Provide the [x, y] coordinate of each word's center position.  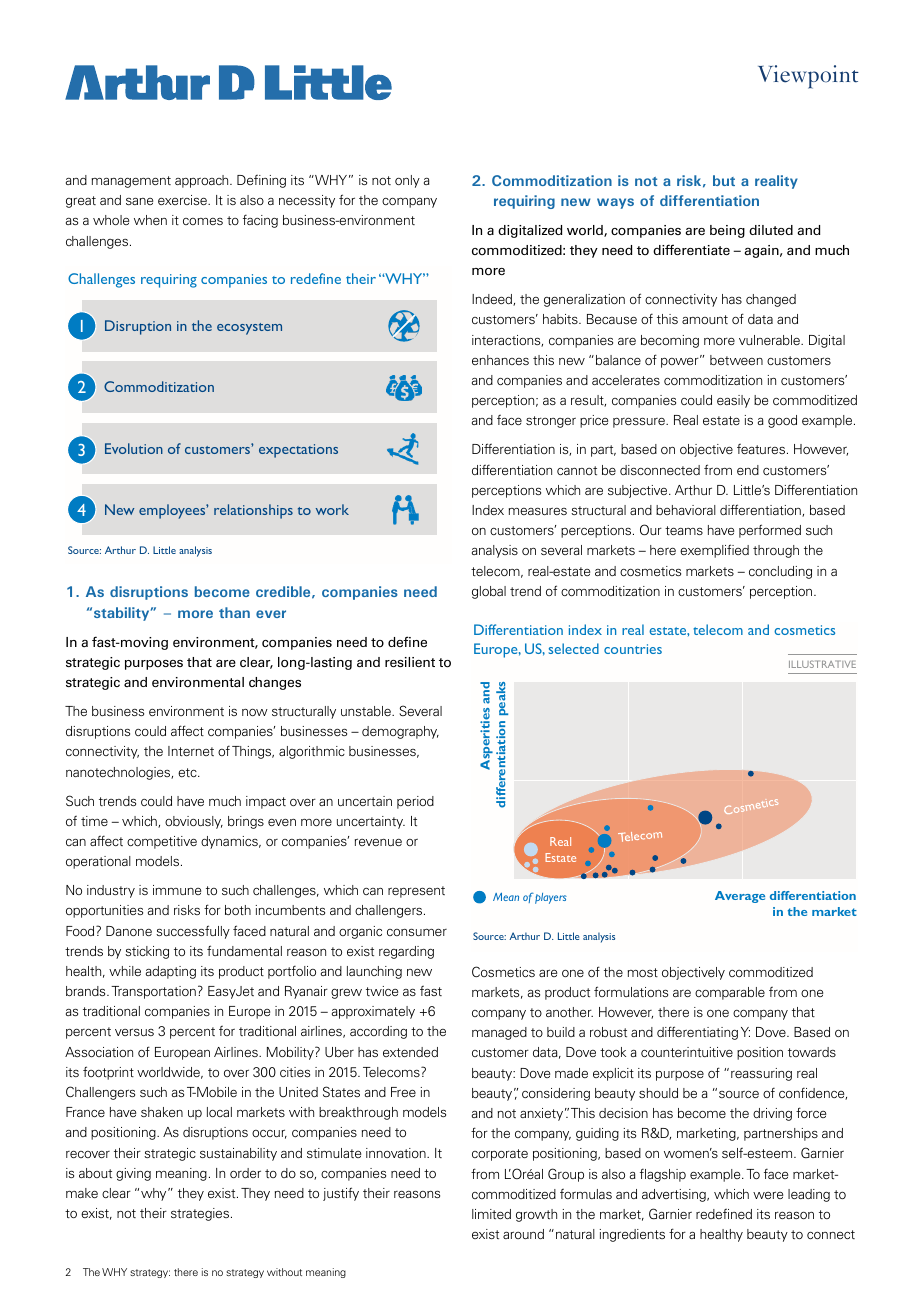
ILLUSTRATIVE [822, 664]
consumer [417, 932]
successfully [193, 932]
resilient [410, 662]
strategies [200, 1214]
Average [740, 897]
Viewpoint [808, 77]
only [407, 181]
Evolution [134, 448]
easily [733, 401]
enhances [500, 360]
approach [203, 181]
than [234, 612]
